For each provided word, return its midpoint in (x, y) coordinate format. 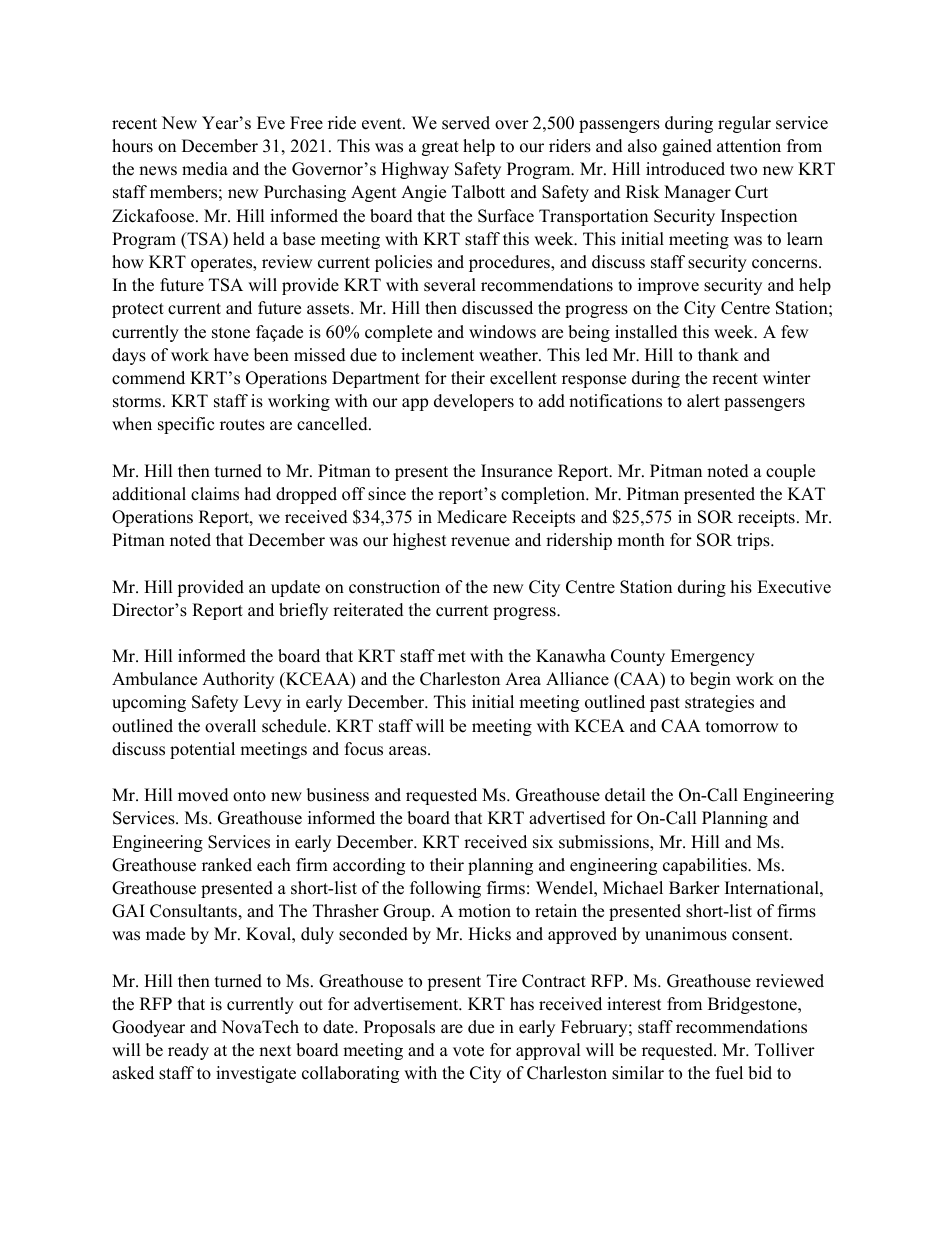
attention (749, 146)
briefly (303, 611)
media (205, 169)
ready (188, 1051)
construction (394, 587)
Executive (794, 587)
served (466, 123)
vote (468, 1051)
